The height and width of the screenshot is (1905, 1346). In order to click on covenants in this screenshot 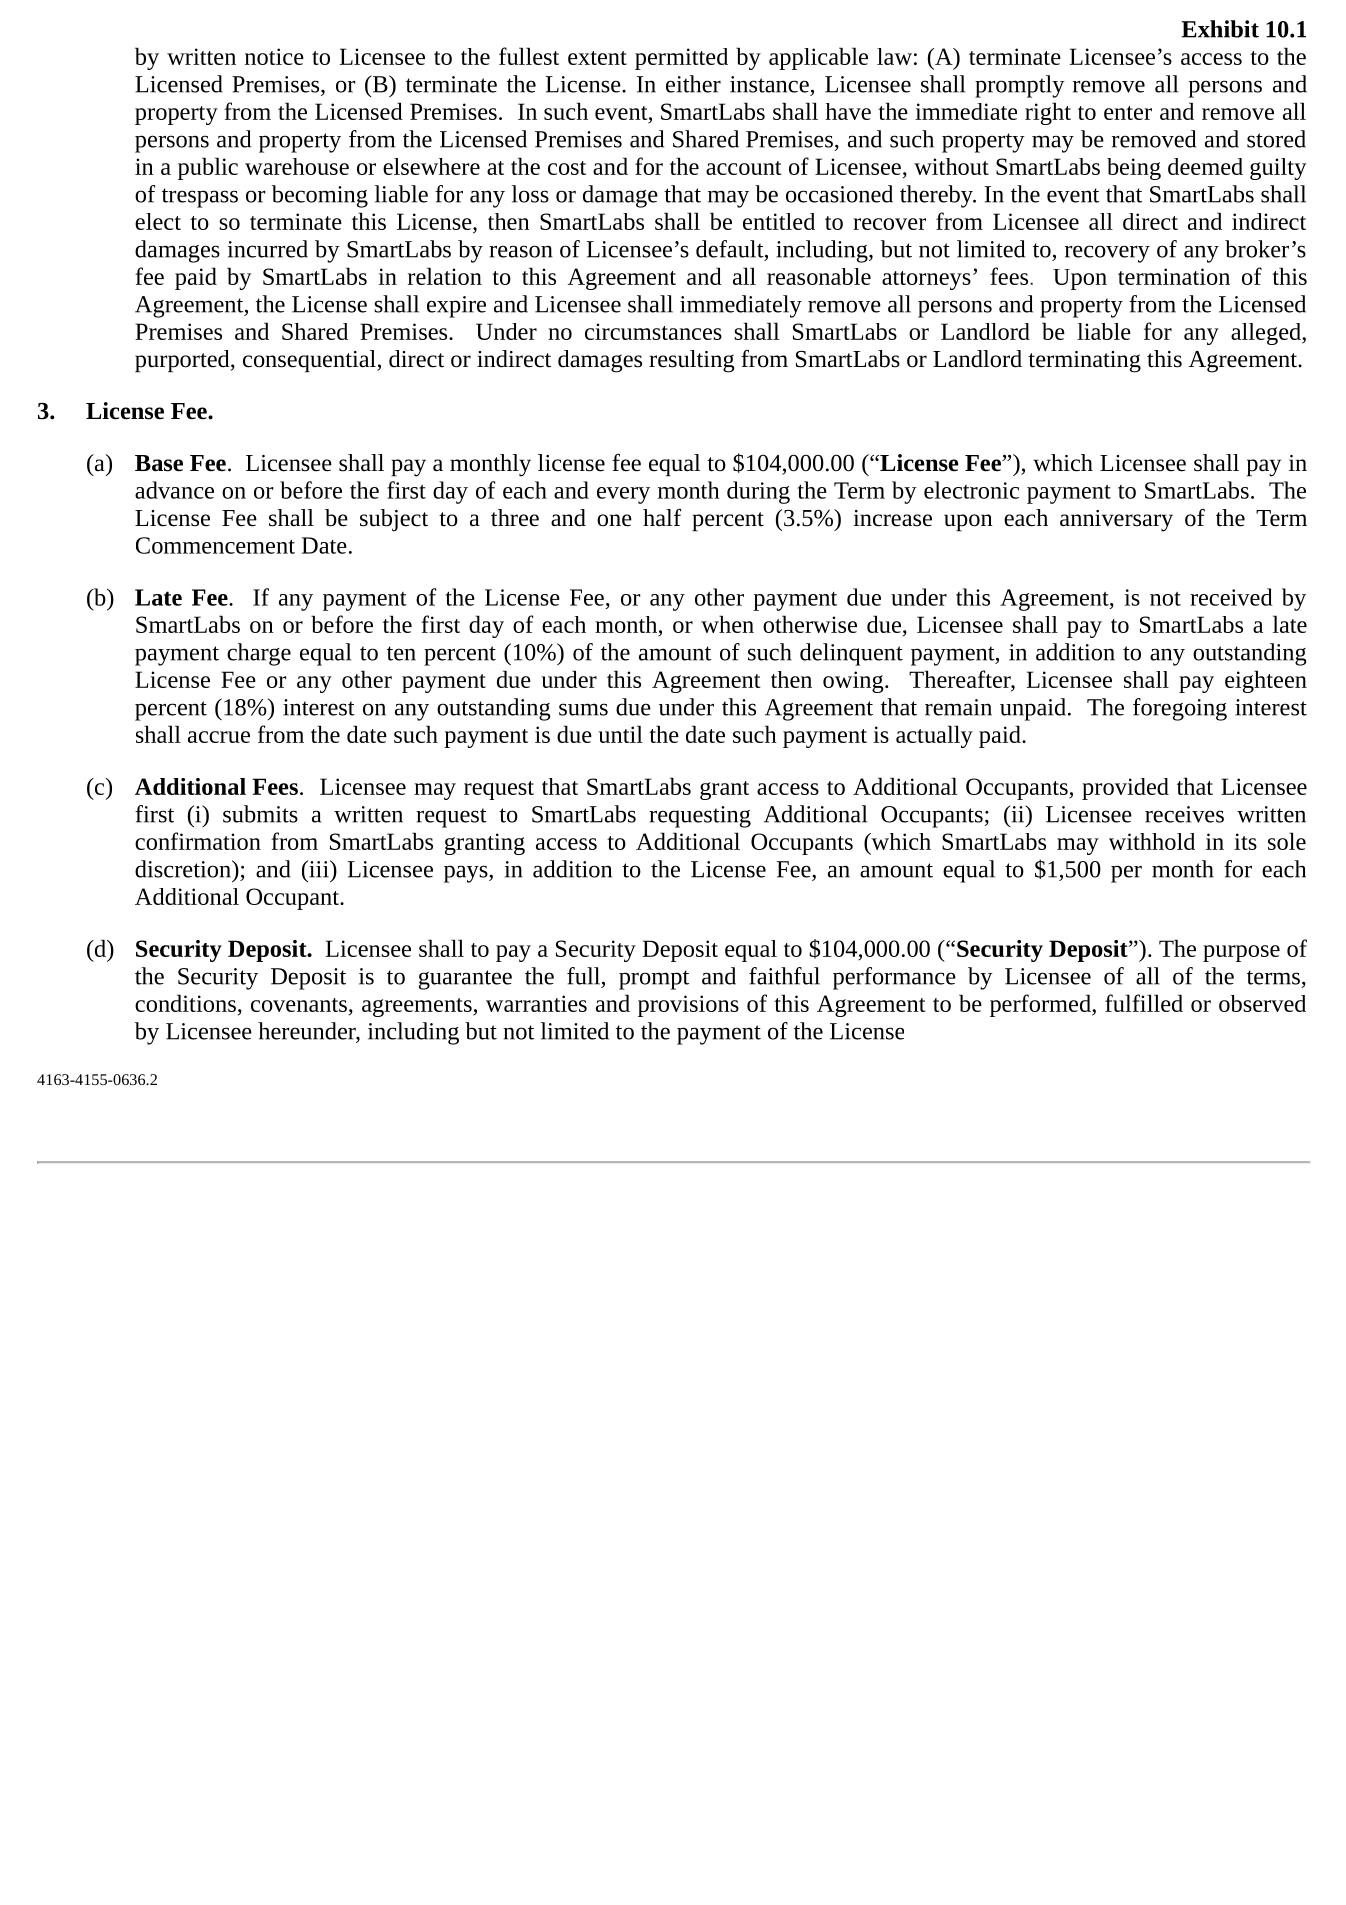, I will do `click(299, 1005)`.
